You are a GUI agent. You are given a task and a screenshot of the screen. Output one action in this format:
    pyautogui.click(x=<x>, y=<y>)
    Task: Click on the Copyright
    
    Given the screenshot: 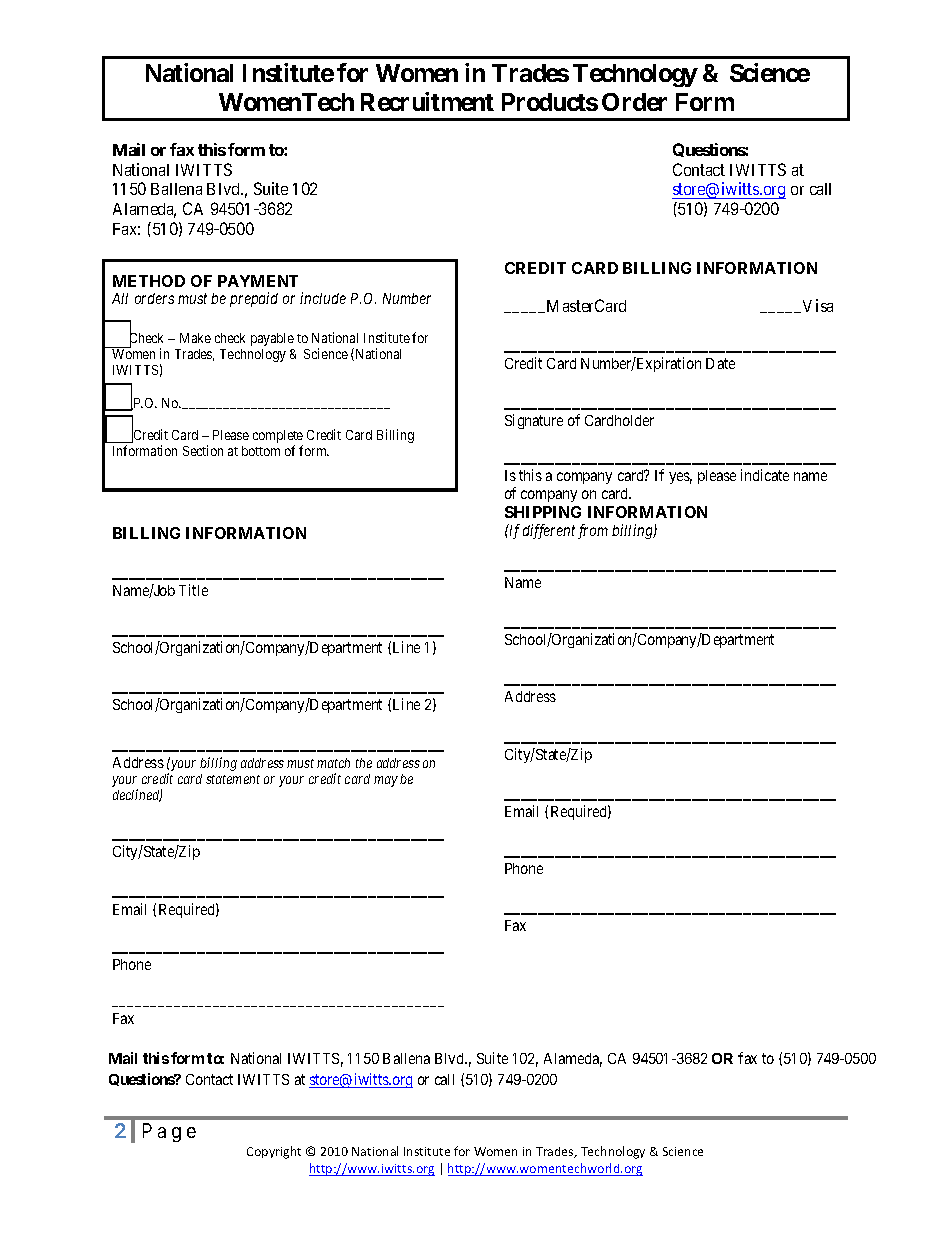 What is the action you would take?
    pyautogui.click(x=274, y=1152)
